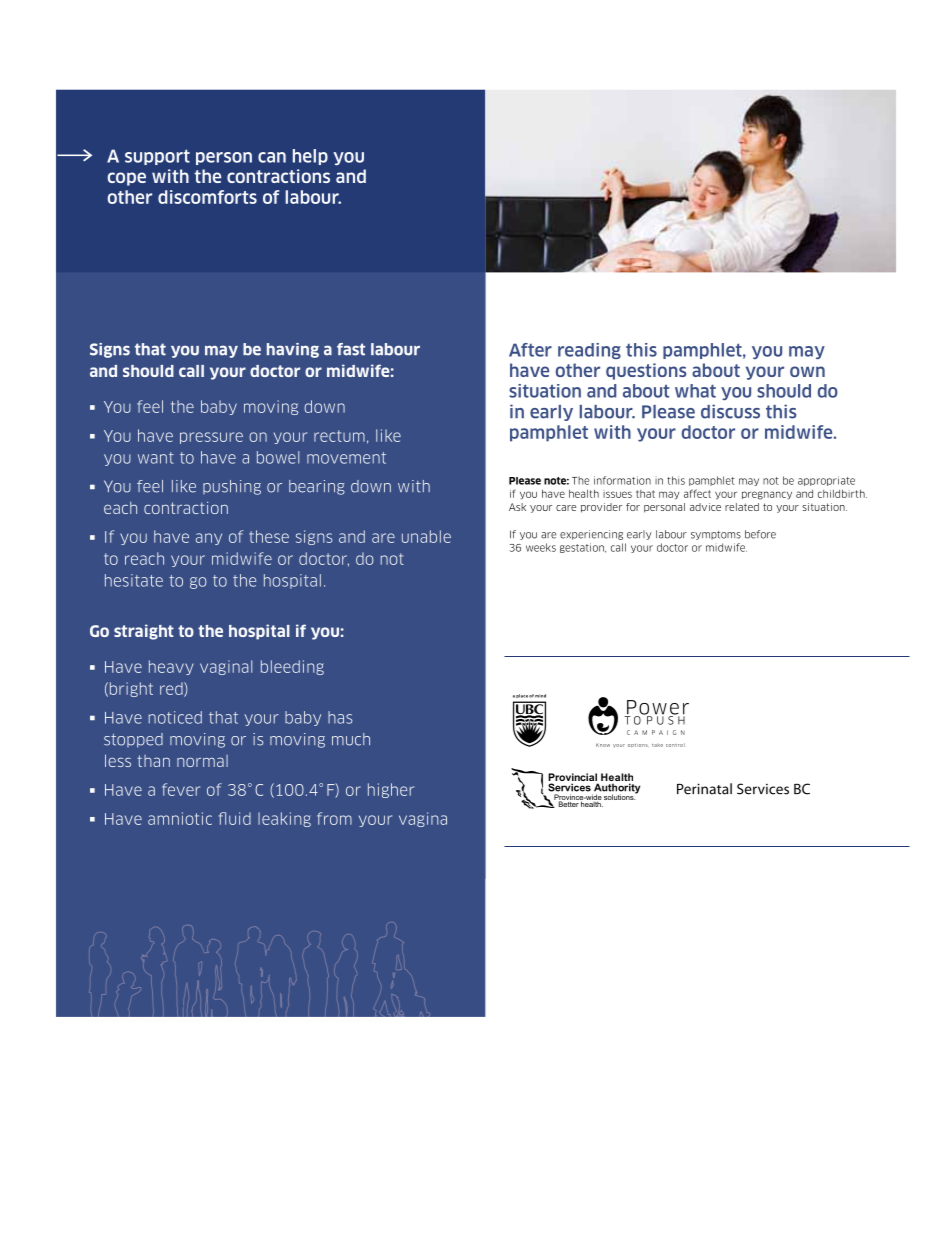 The image size is (952, 1233). I want to click on Provincial, so click(573, 778).
